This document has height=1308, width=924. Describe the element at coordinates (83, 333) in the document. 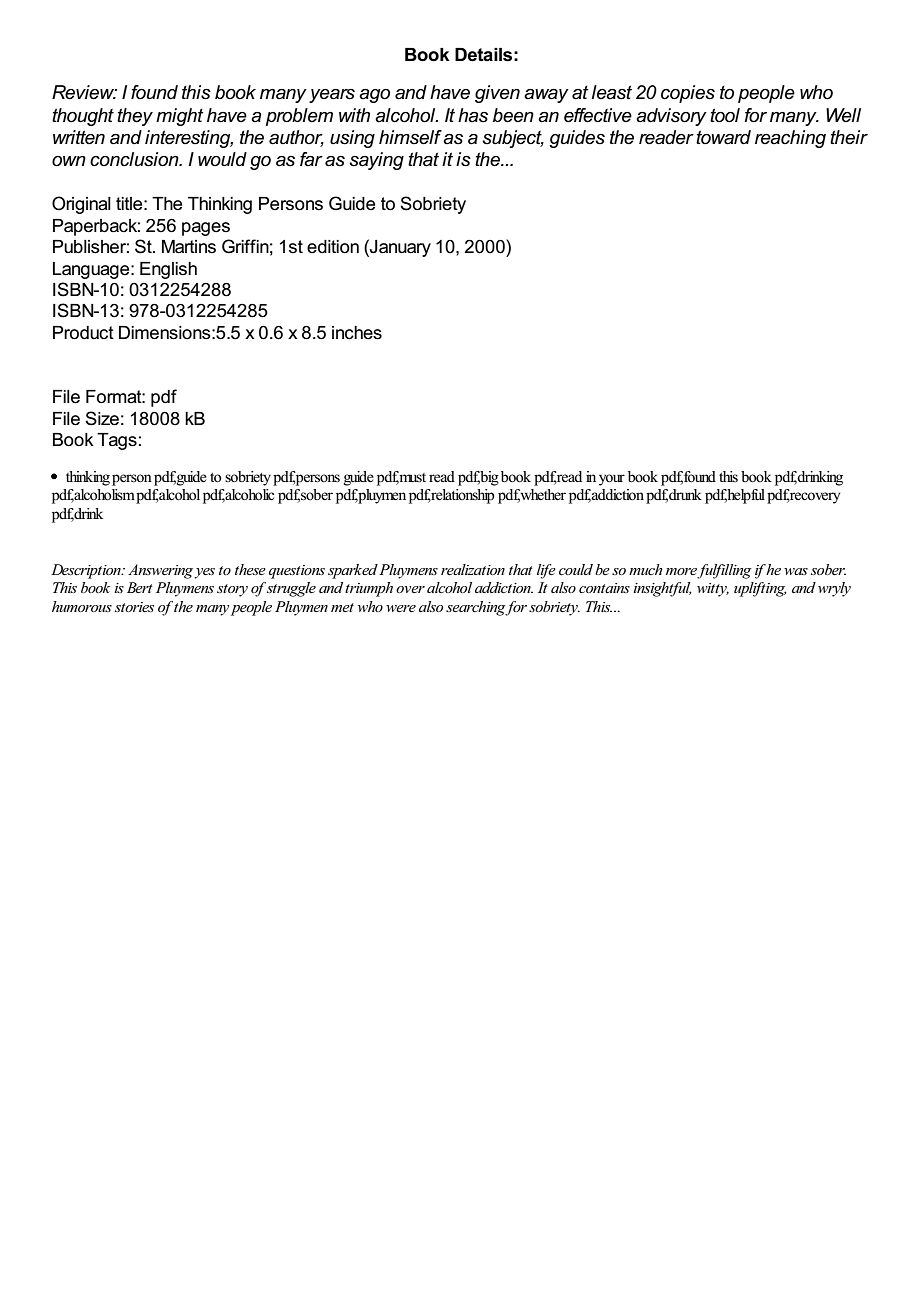

I see `Product` at that location.
